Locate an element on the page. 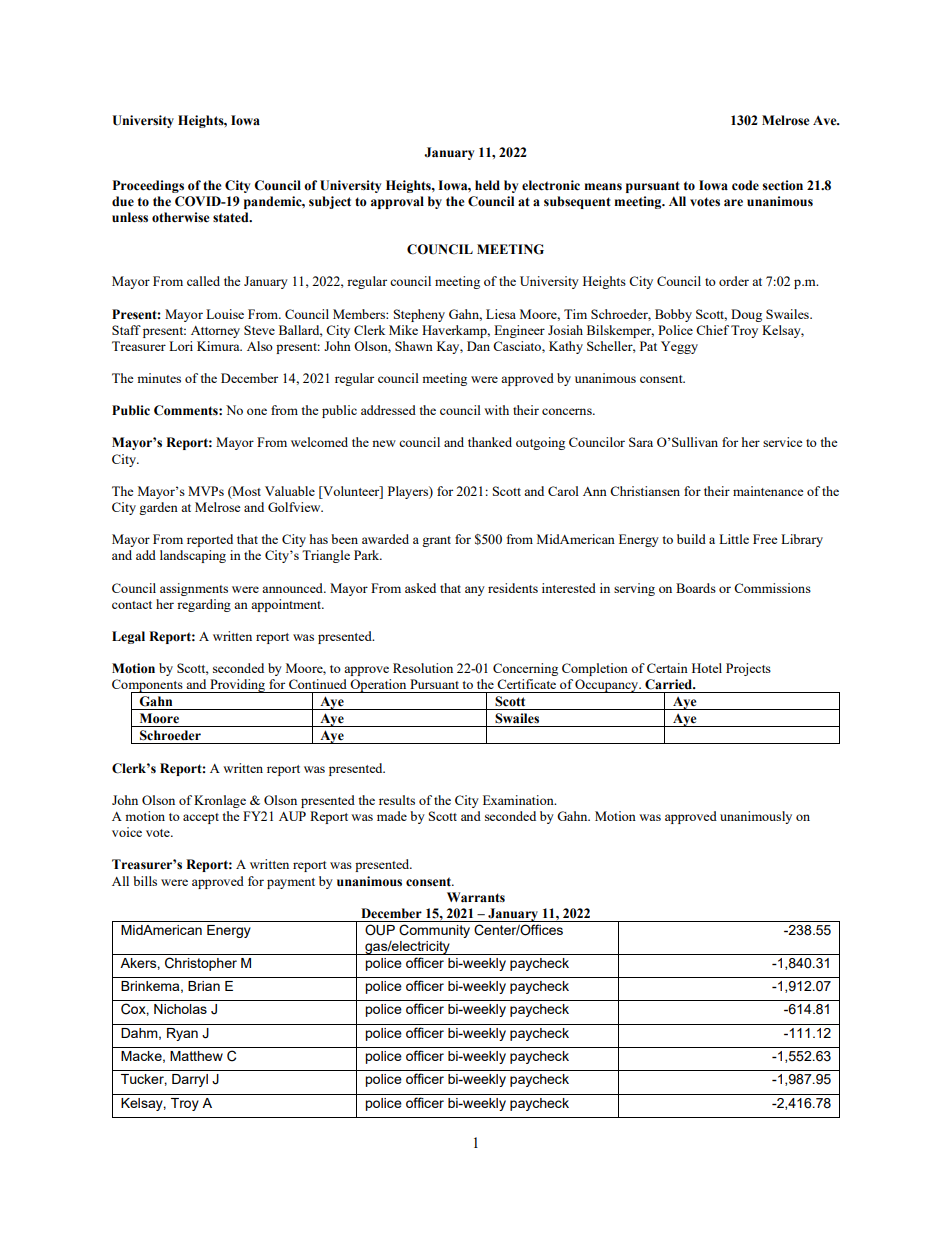 This document has width=952, height=1233. Matthew is located at coordinates (196, 1056).
